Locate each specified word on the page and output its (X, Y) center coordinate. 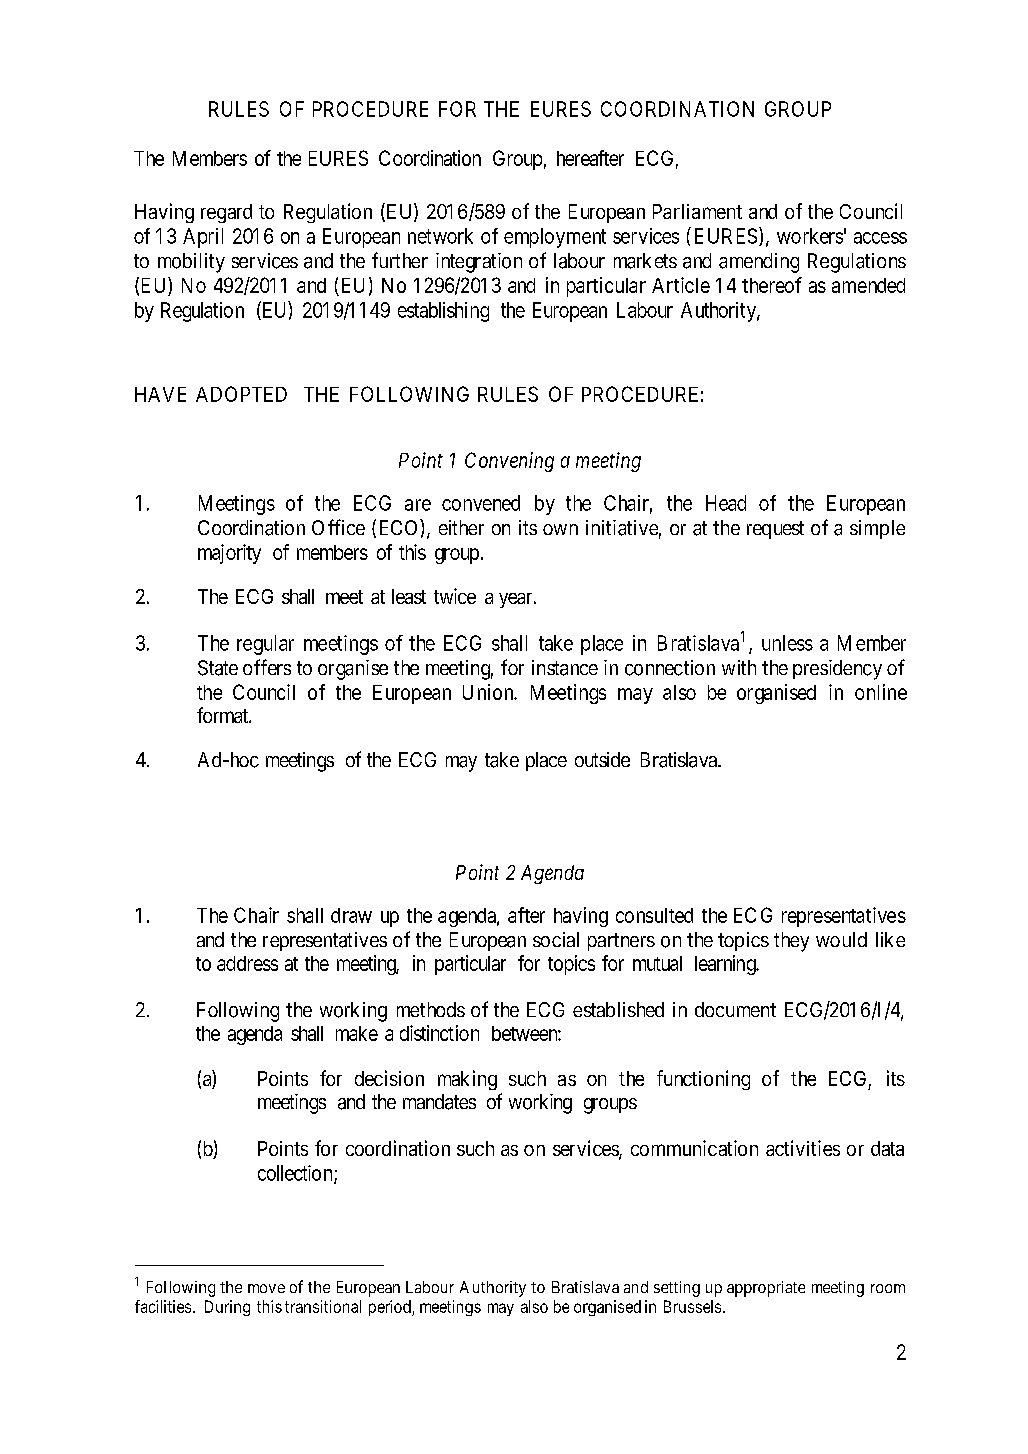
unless (787, 643)
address (247, 963)
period (391, 1308)
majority (229, 554)
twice (455, 596)
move (266, 1288)
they (791, 942)
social (556, 939)
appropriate (766, 1289)
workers (810, 236)
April (203, 238)
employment (555, 238)
